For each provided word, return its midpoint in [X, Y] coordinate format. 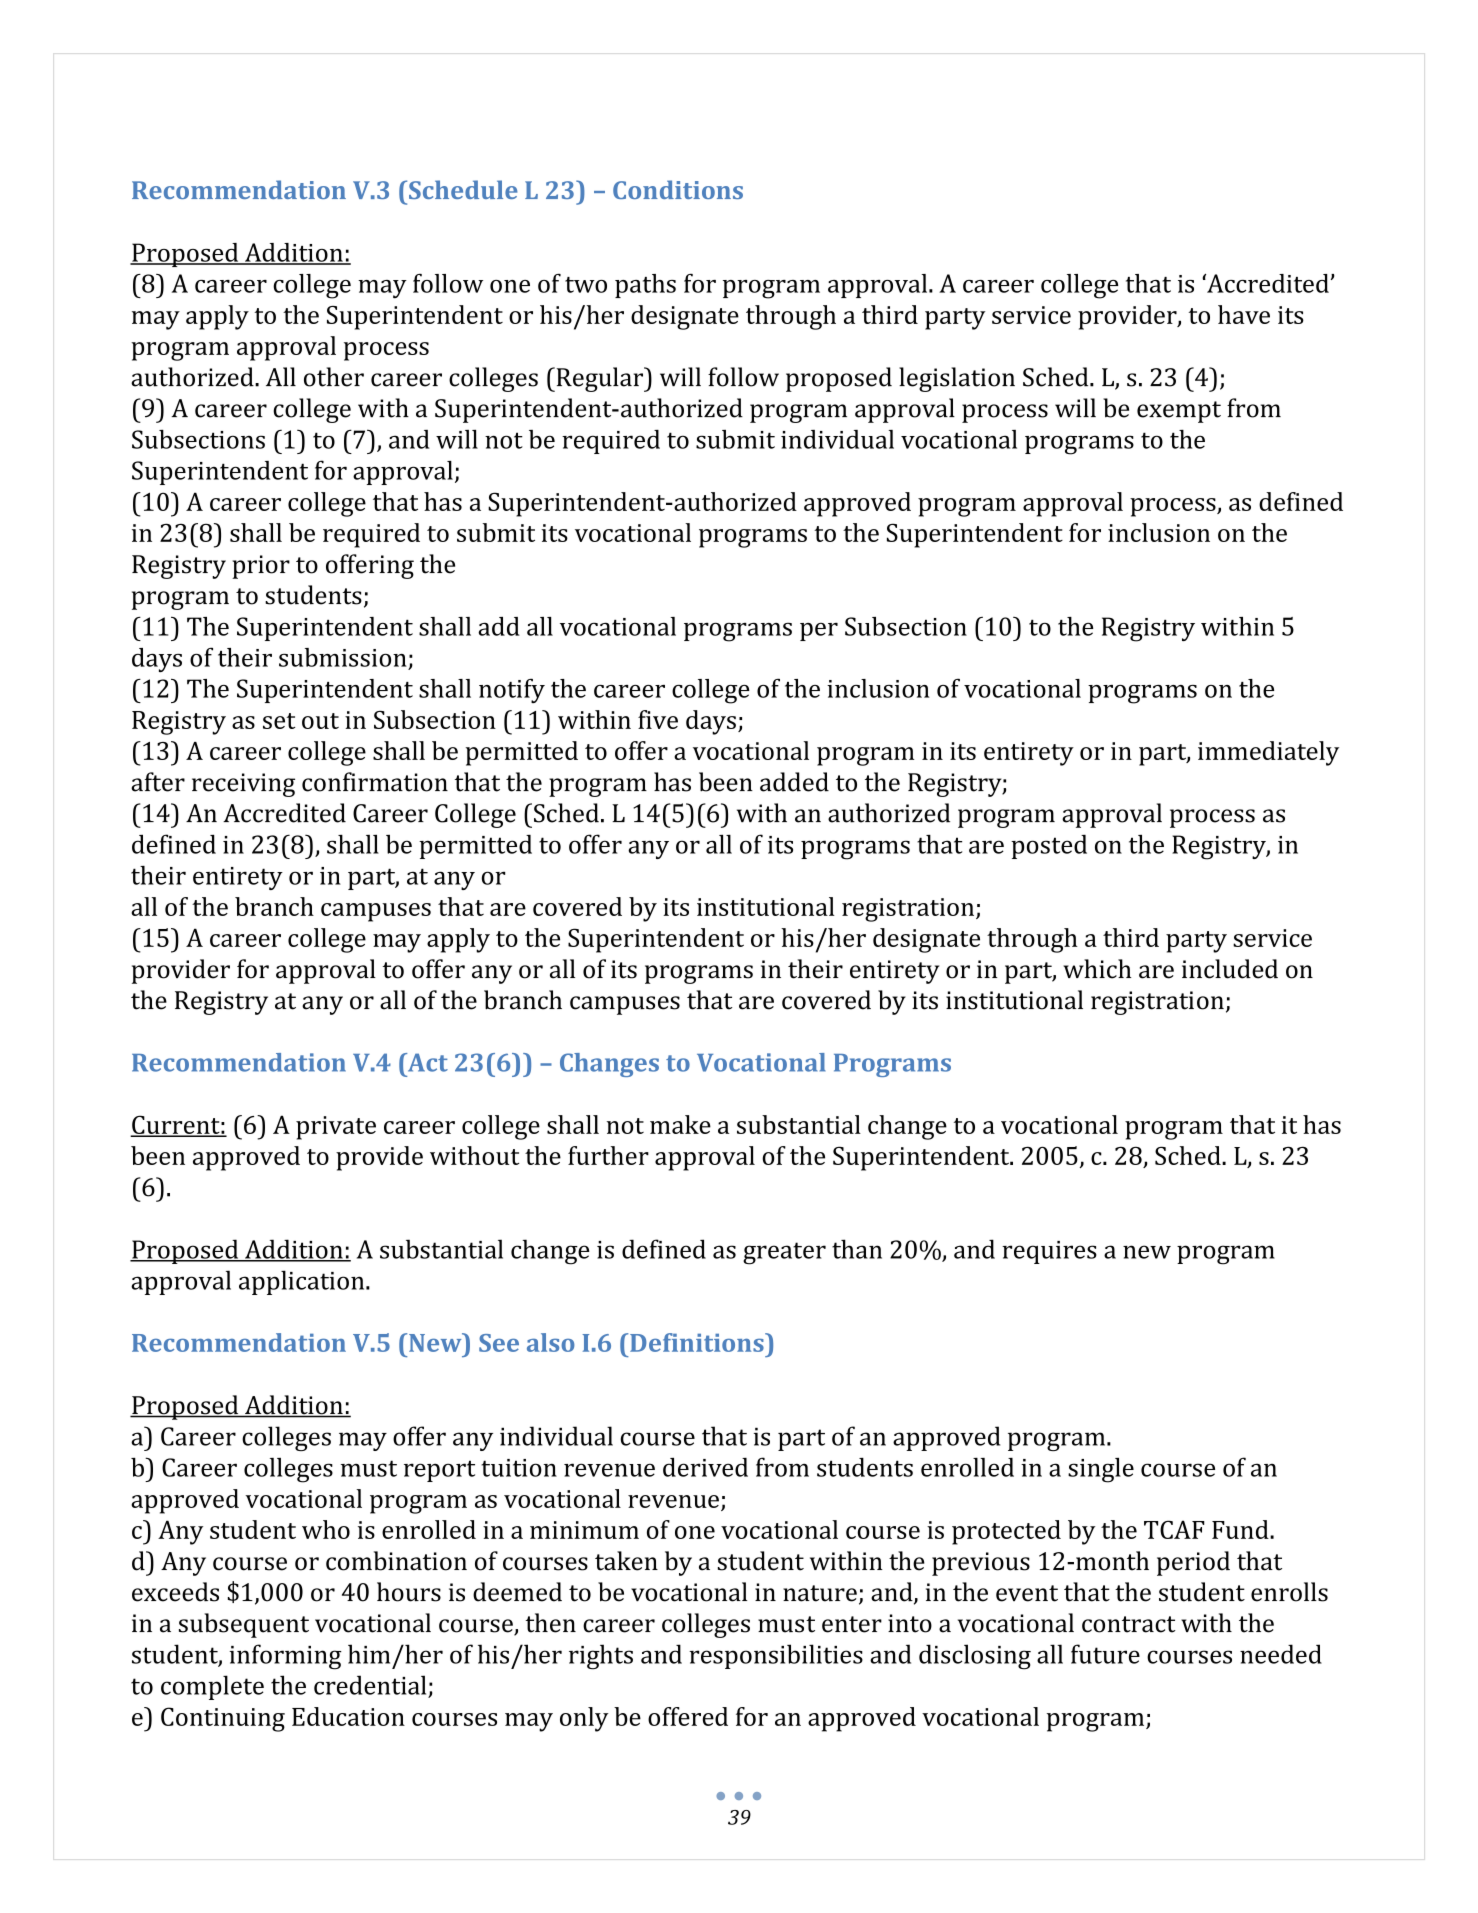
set [279, 721]
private [336, 1128]
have [1244, 314]
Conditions [678, 189]
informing [285, 1657]
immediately [1268, 753]
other [334, 377]
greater [784, 1253]
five [658, 719]
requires [1049, 1252]
